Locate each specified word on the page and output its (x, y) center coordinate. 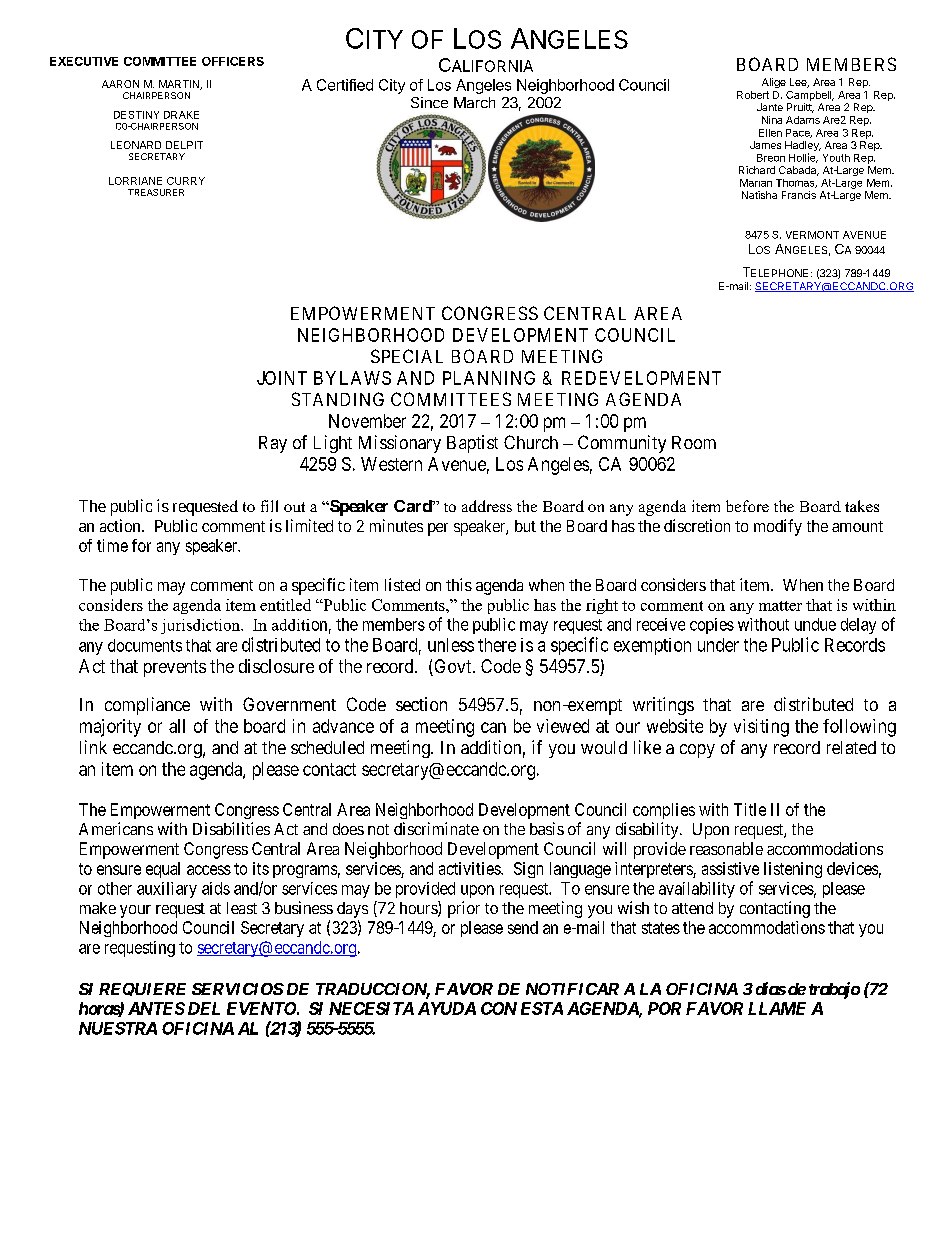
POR (664, 1008)
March (474, 102)
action (121, 525)
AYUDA (447, 1008)
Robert (753, 95)
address (487, 506)
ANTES (156, 1008)
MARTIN (180, 85)
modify (778, 527)
